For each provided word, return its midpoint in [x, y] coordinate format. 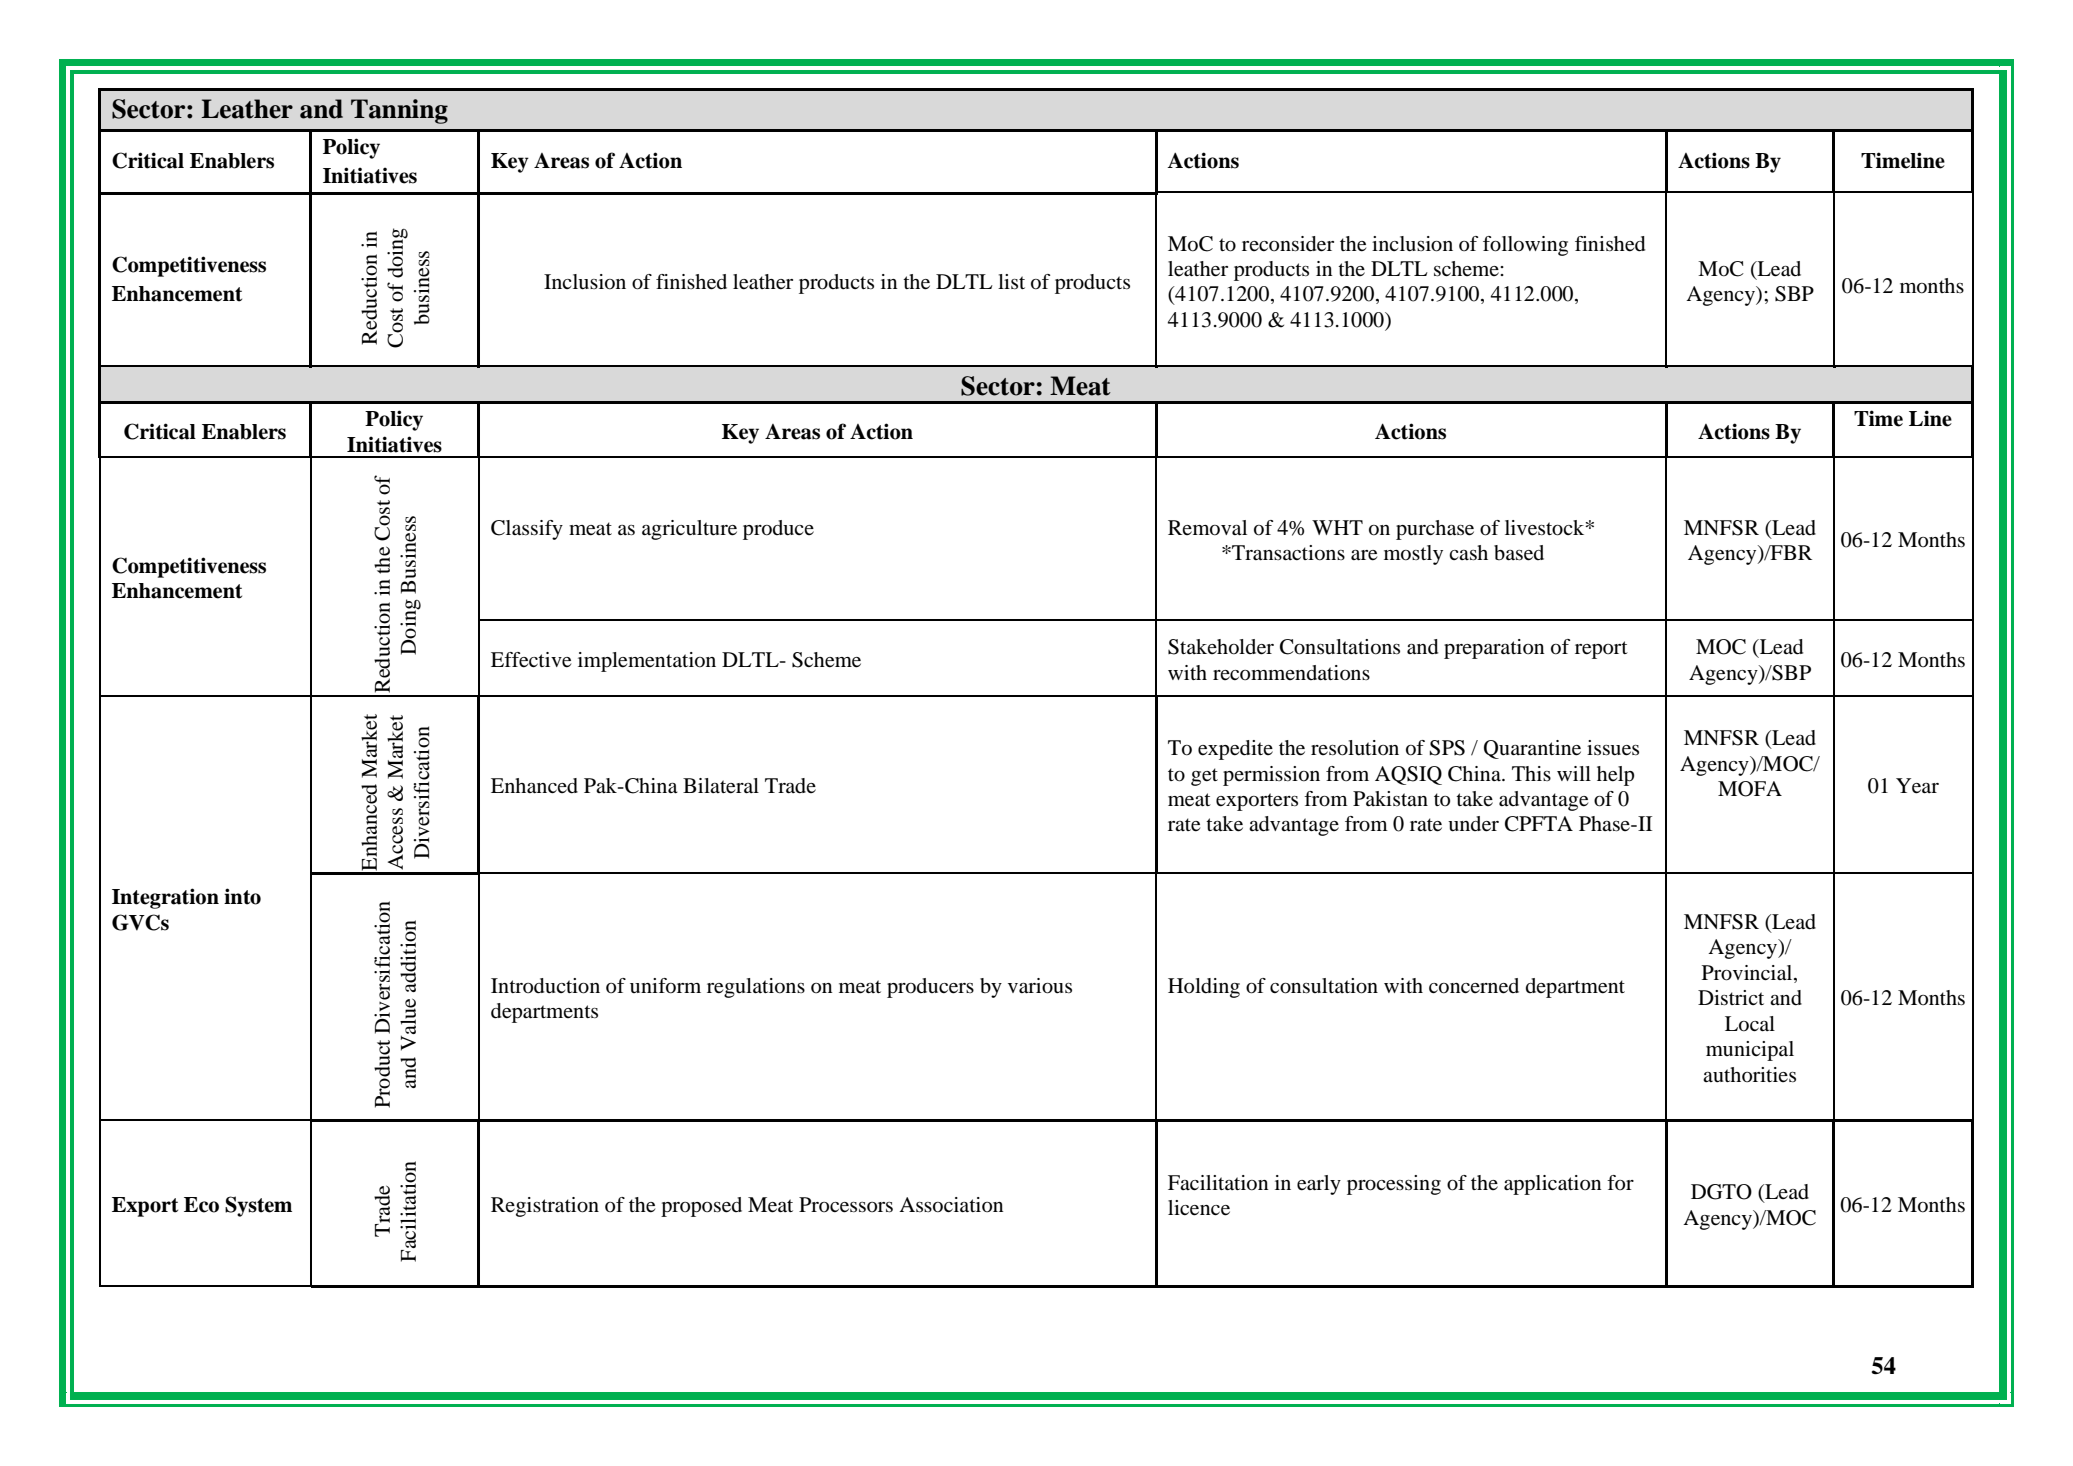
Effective [531, 660]
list [1011, 281]
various [1040, 986]
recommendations [1291, 673]
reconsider [1288, 244]
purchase [1435, 530]
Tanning [399, 111]
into [242, 896]
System [258, 1206]
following [1525, 246]
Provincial [1748, 974]
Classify [527, 530]
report [1601, 650]
